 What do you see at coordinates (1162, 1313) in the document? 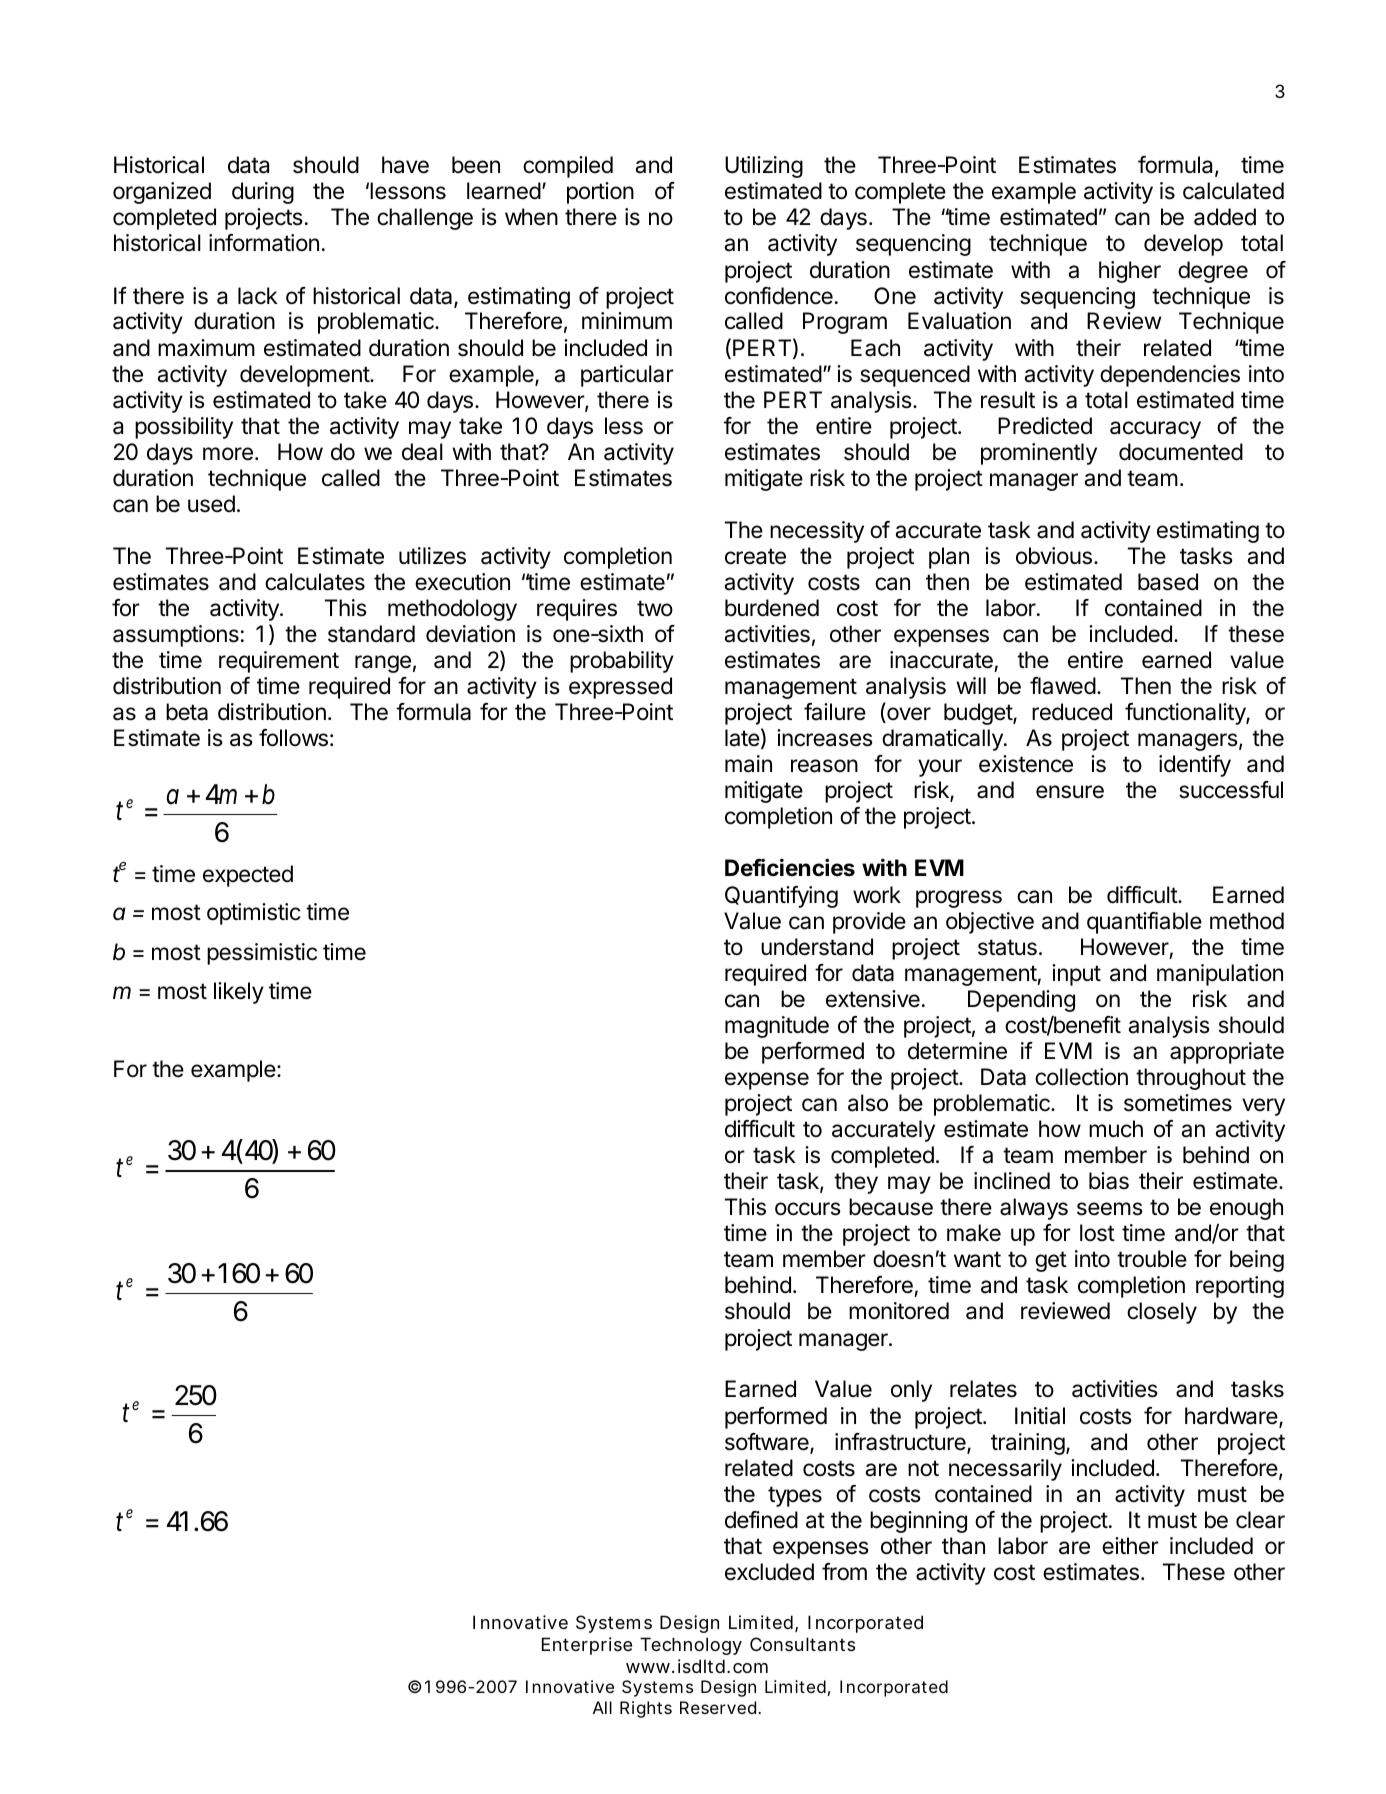
I see `closely` at bounding box center [1162, 1313].
